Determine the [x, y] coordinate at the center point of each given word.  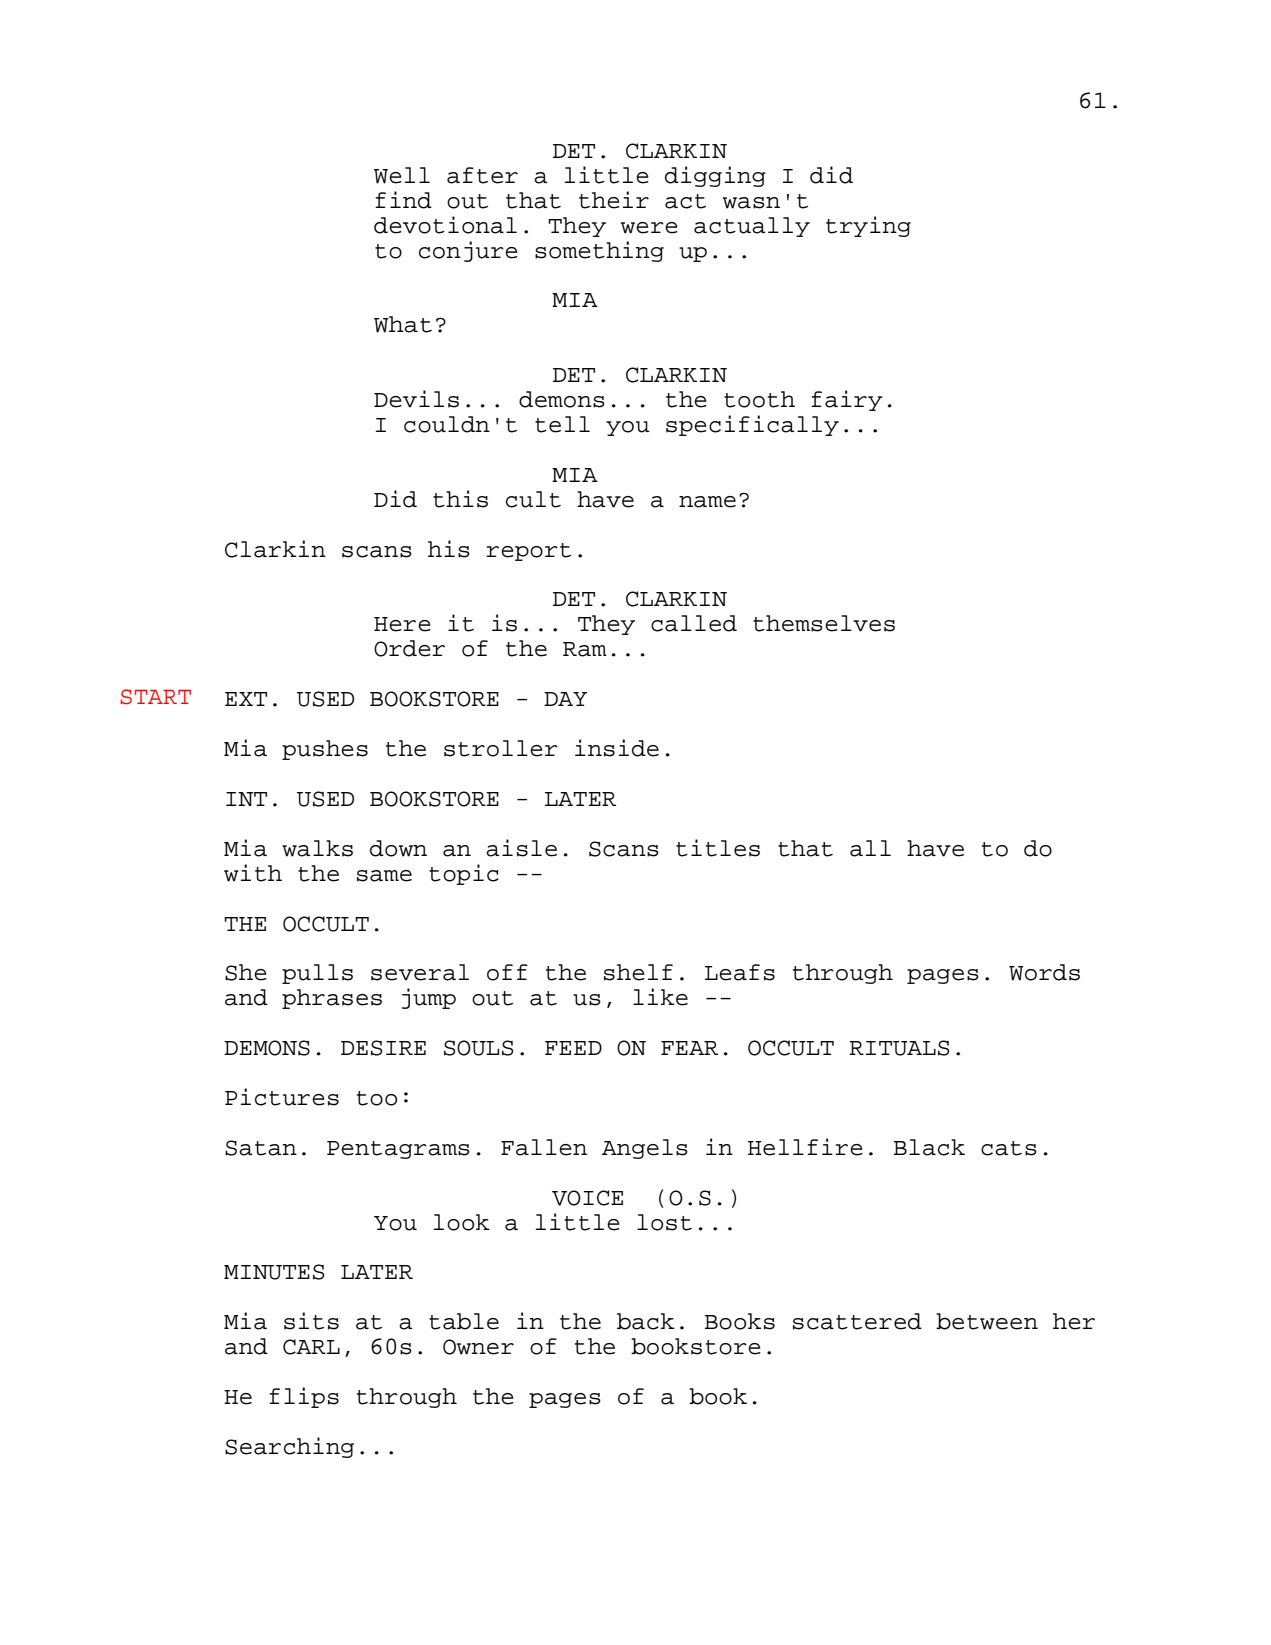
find [403, 200]
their [614, 200]
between [987, 1321]
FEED [573, 1048]
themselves [824, 623]
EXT [246, 699]
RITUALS [899, 1048]
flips [304, 1397]
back [646, 1321]
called [694, 623]
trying [868, 226]
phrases [332, 999]
